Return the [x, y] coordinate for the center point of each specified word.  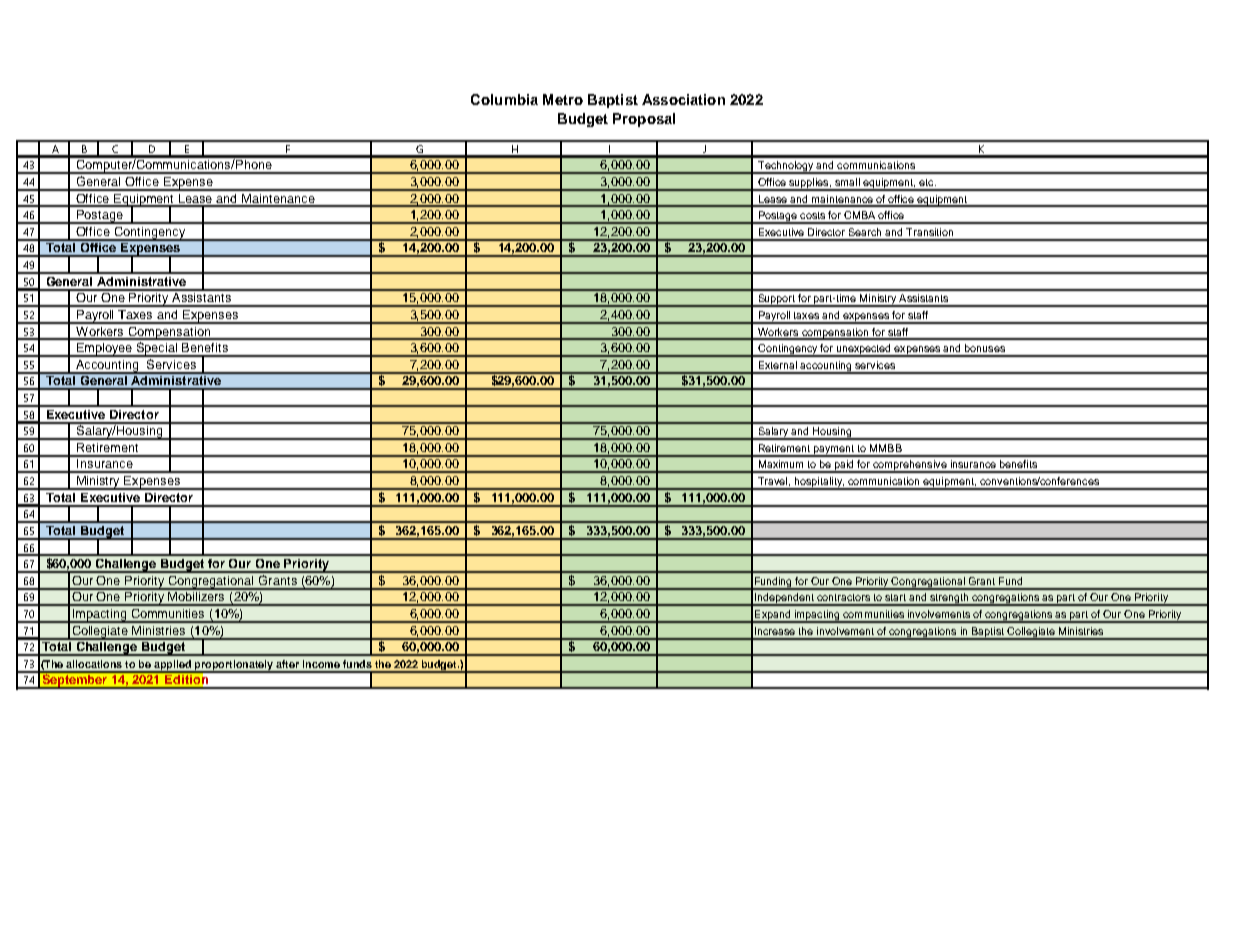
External [778, 365]
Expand [773, 616]
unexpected [863, 350]
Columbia [504, 99]
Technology [786, 167]
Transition [929, 232]
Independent [784, 599]
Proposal [644, 120]
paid [845, 466]
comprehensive [910, 466]
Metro [563, 99]
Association [683, 99]
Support [777, 300]
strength [949, 599]
